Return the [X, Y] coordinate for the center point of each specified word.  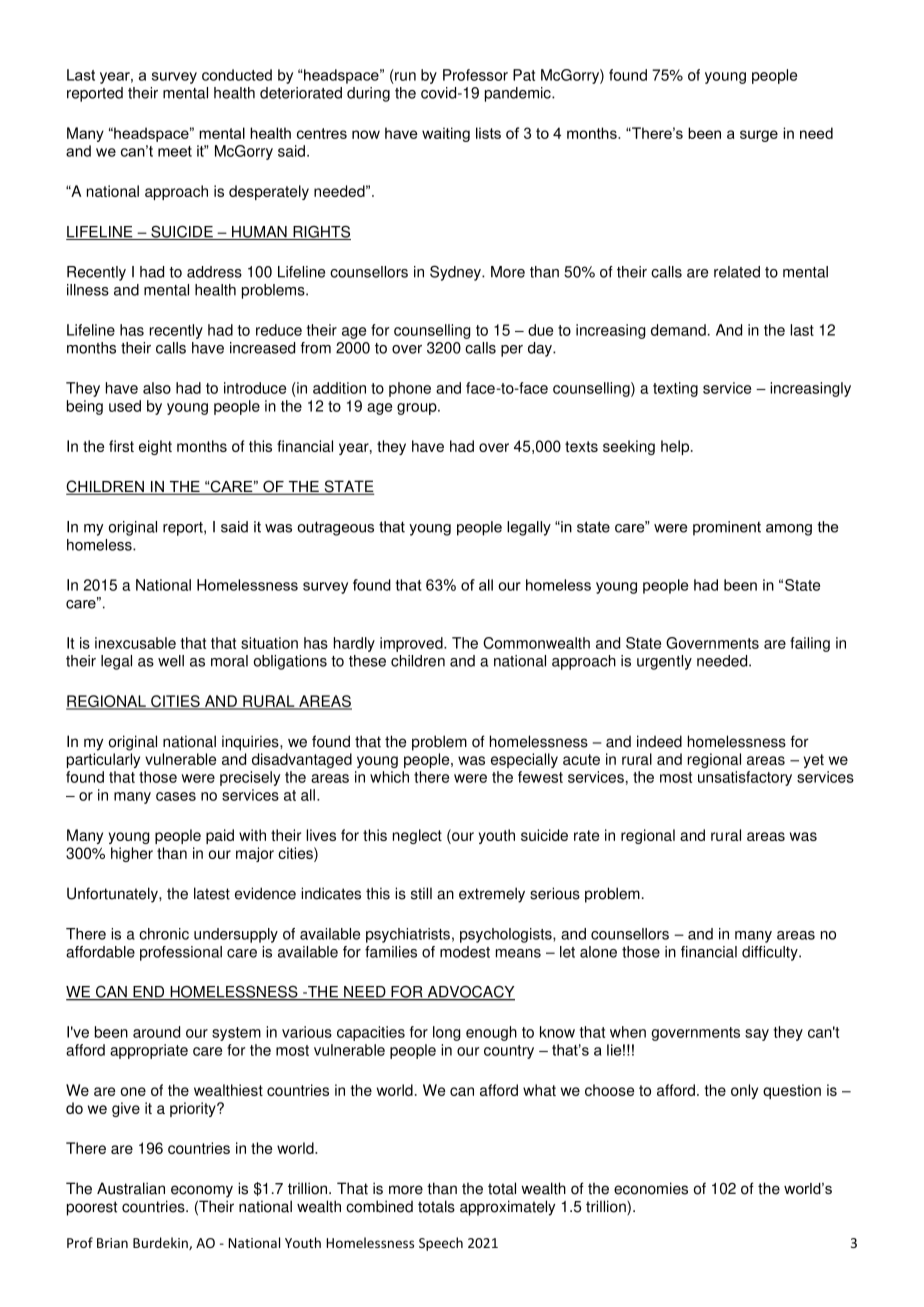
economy [202, 1191]
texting [675, 389]
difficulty [771, 953]
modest [465, 952]
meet [175, 151]
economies [651, 1188]
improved [412, 644]
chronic [164, 934]
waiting [446, 134]
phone [410, 389]
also [157, 388]
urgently [664, 662]
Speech [441, 1244]
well [171, 661]
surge [759, 136]
